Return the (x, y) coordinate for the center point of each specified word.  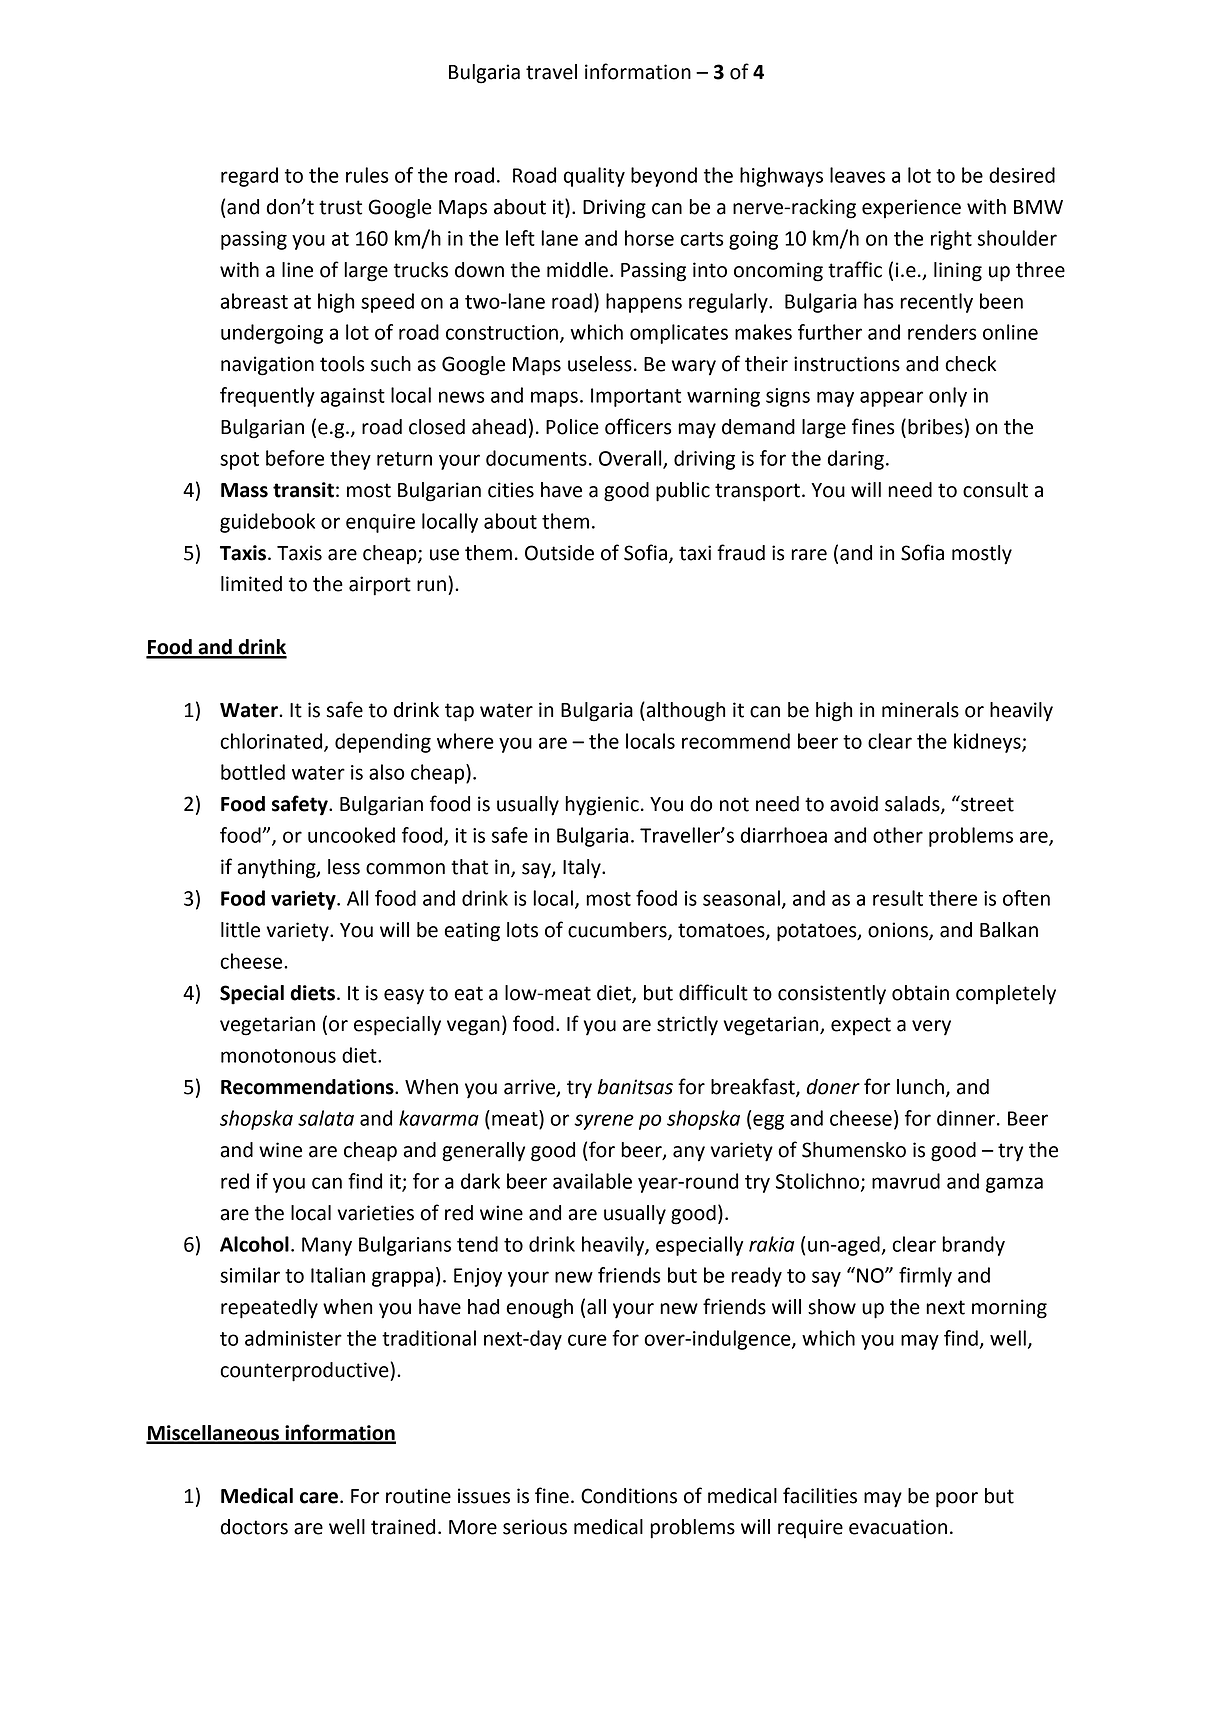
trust (340, 207)
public (683, 492)
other (898, 835)
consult (995, 490)
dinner (967, 1118)
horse (649, 238)
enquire (380, 523)
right (951, 240)
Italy (583, 869)
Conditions (629, 1496)
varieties (375, 1213)
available (592, 1181)
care (319, 1498)
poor (957, 1500)
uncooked (351, 835)
